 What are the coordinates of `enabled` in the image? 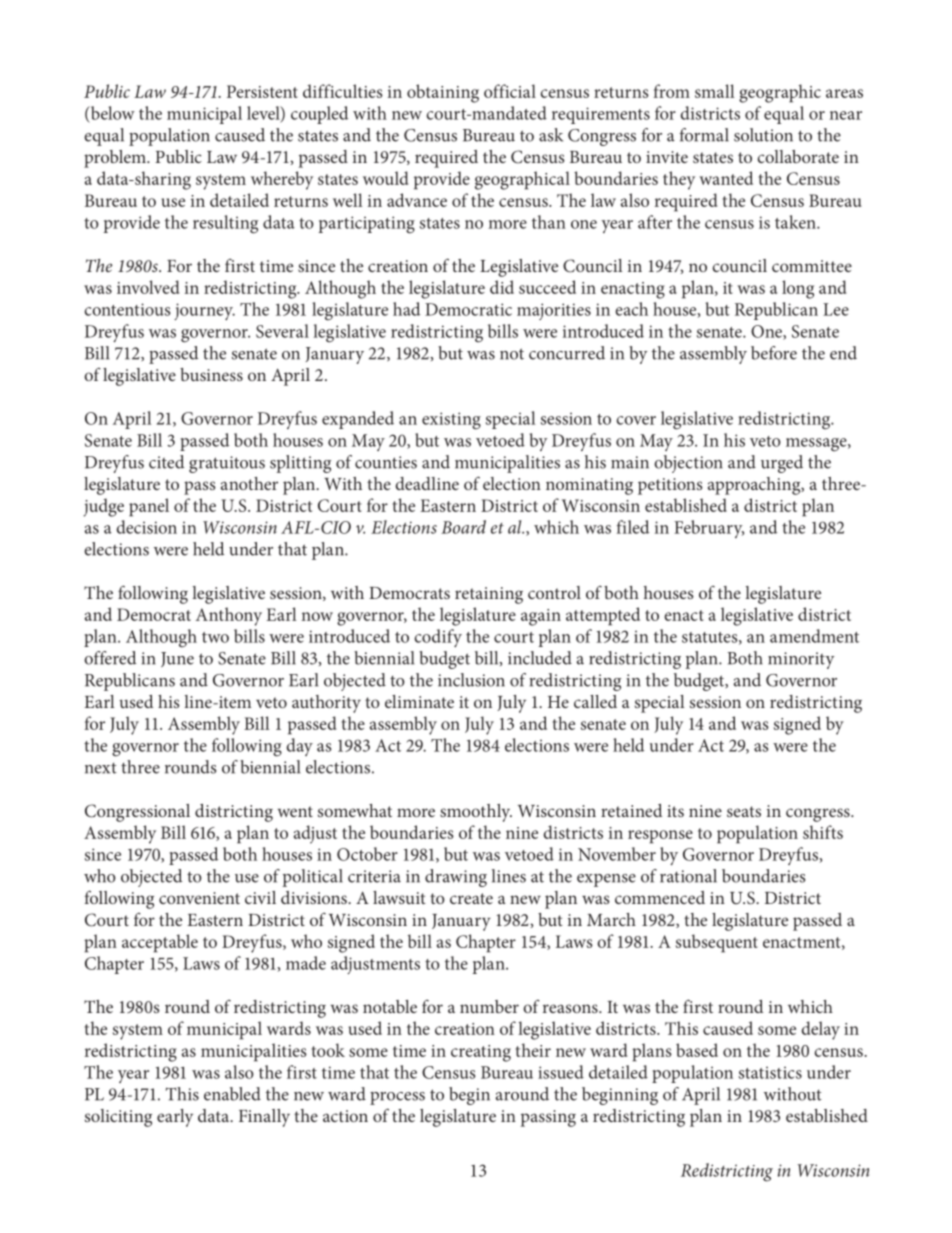 It's located at (232, 1094).
